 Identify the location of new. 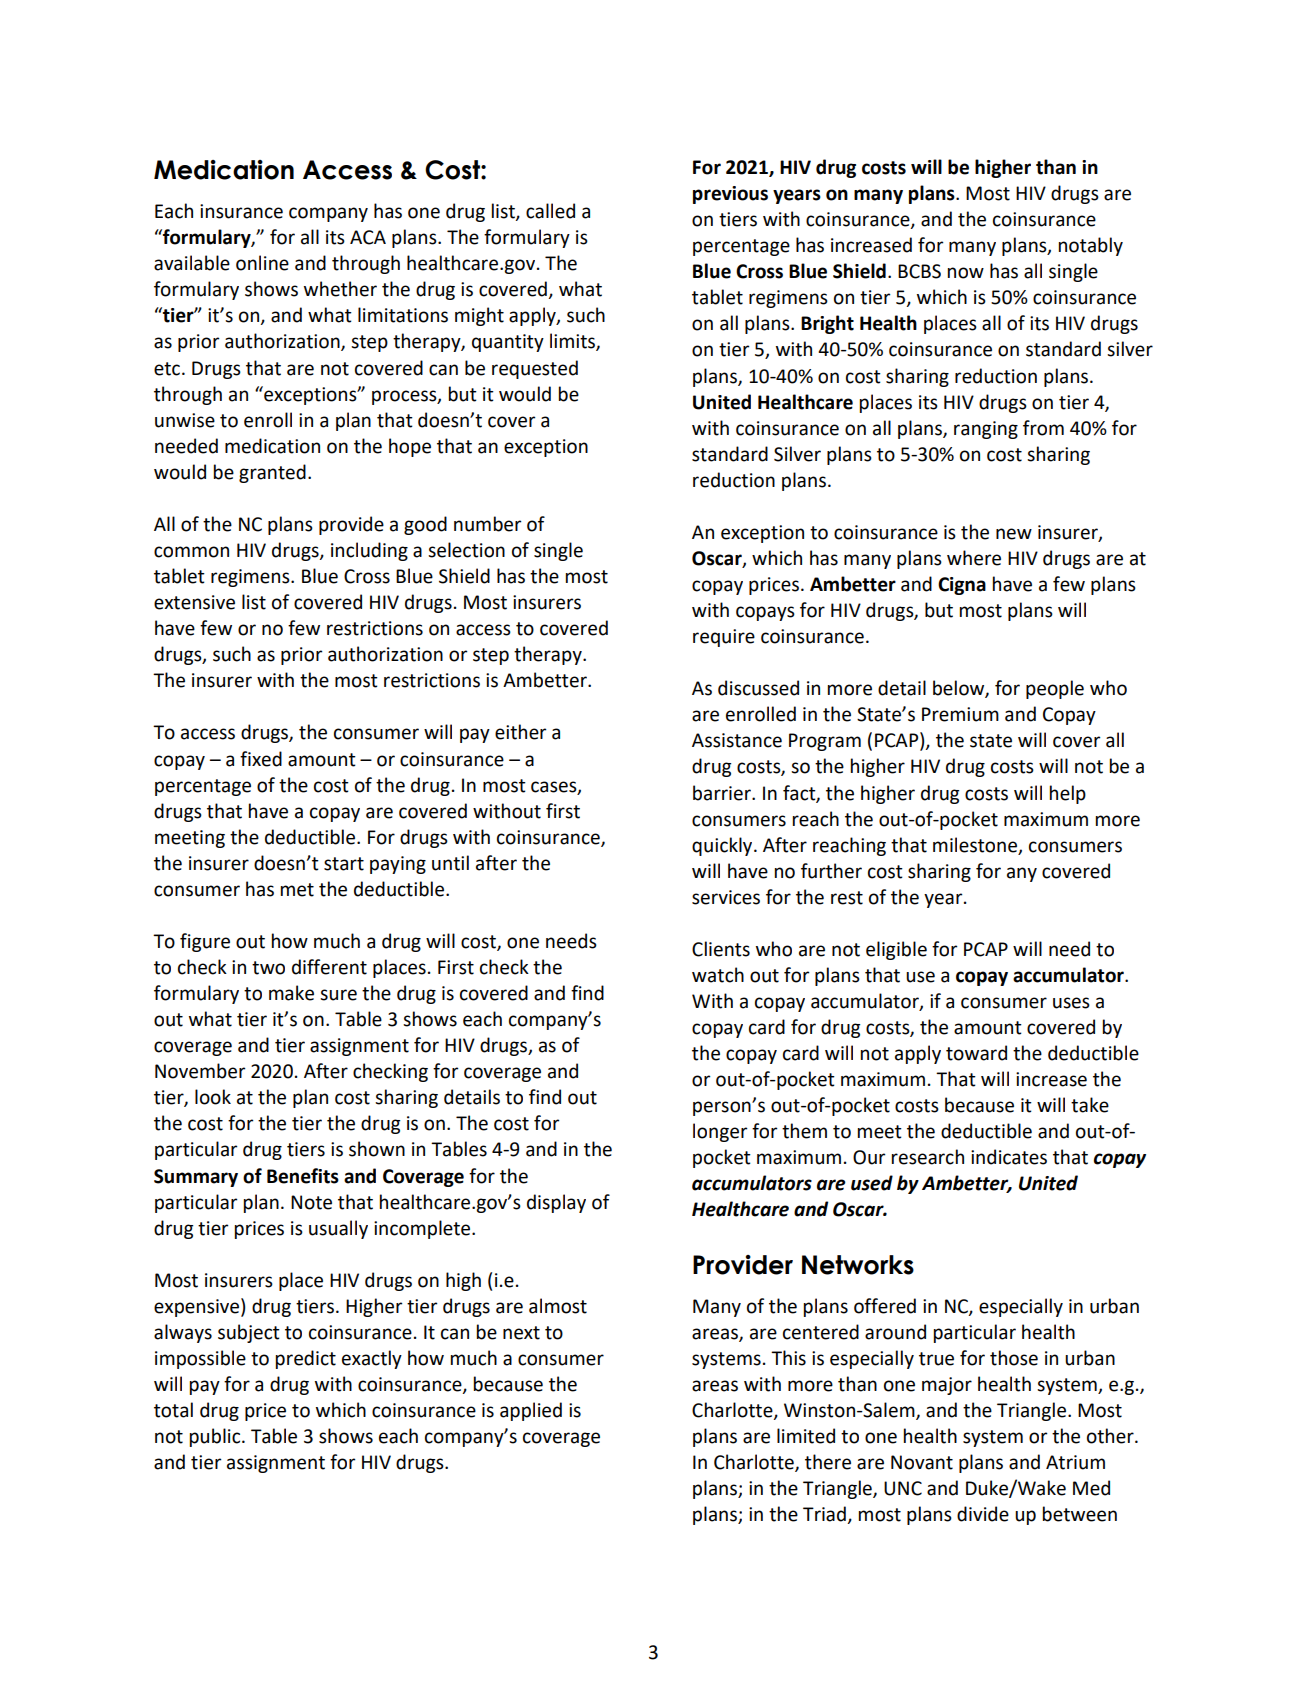
(1014, 534).
